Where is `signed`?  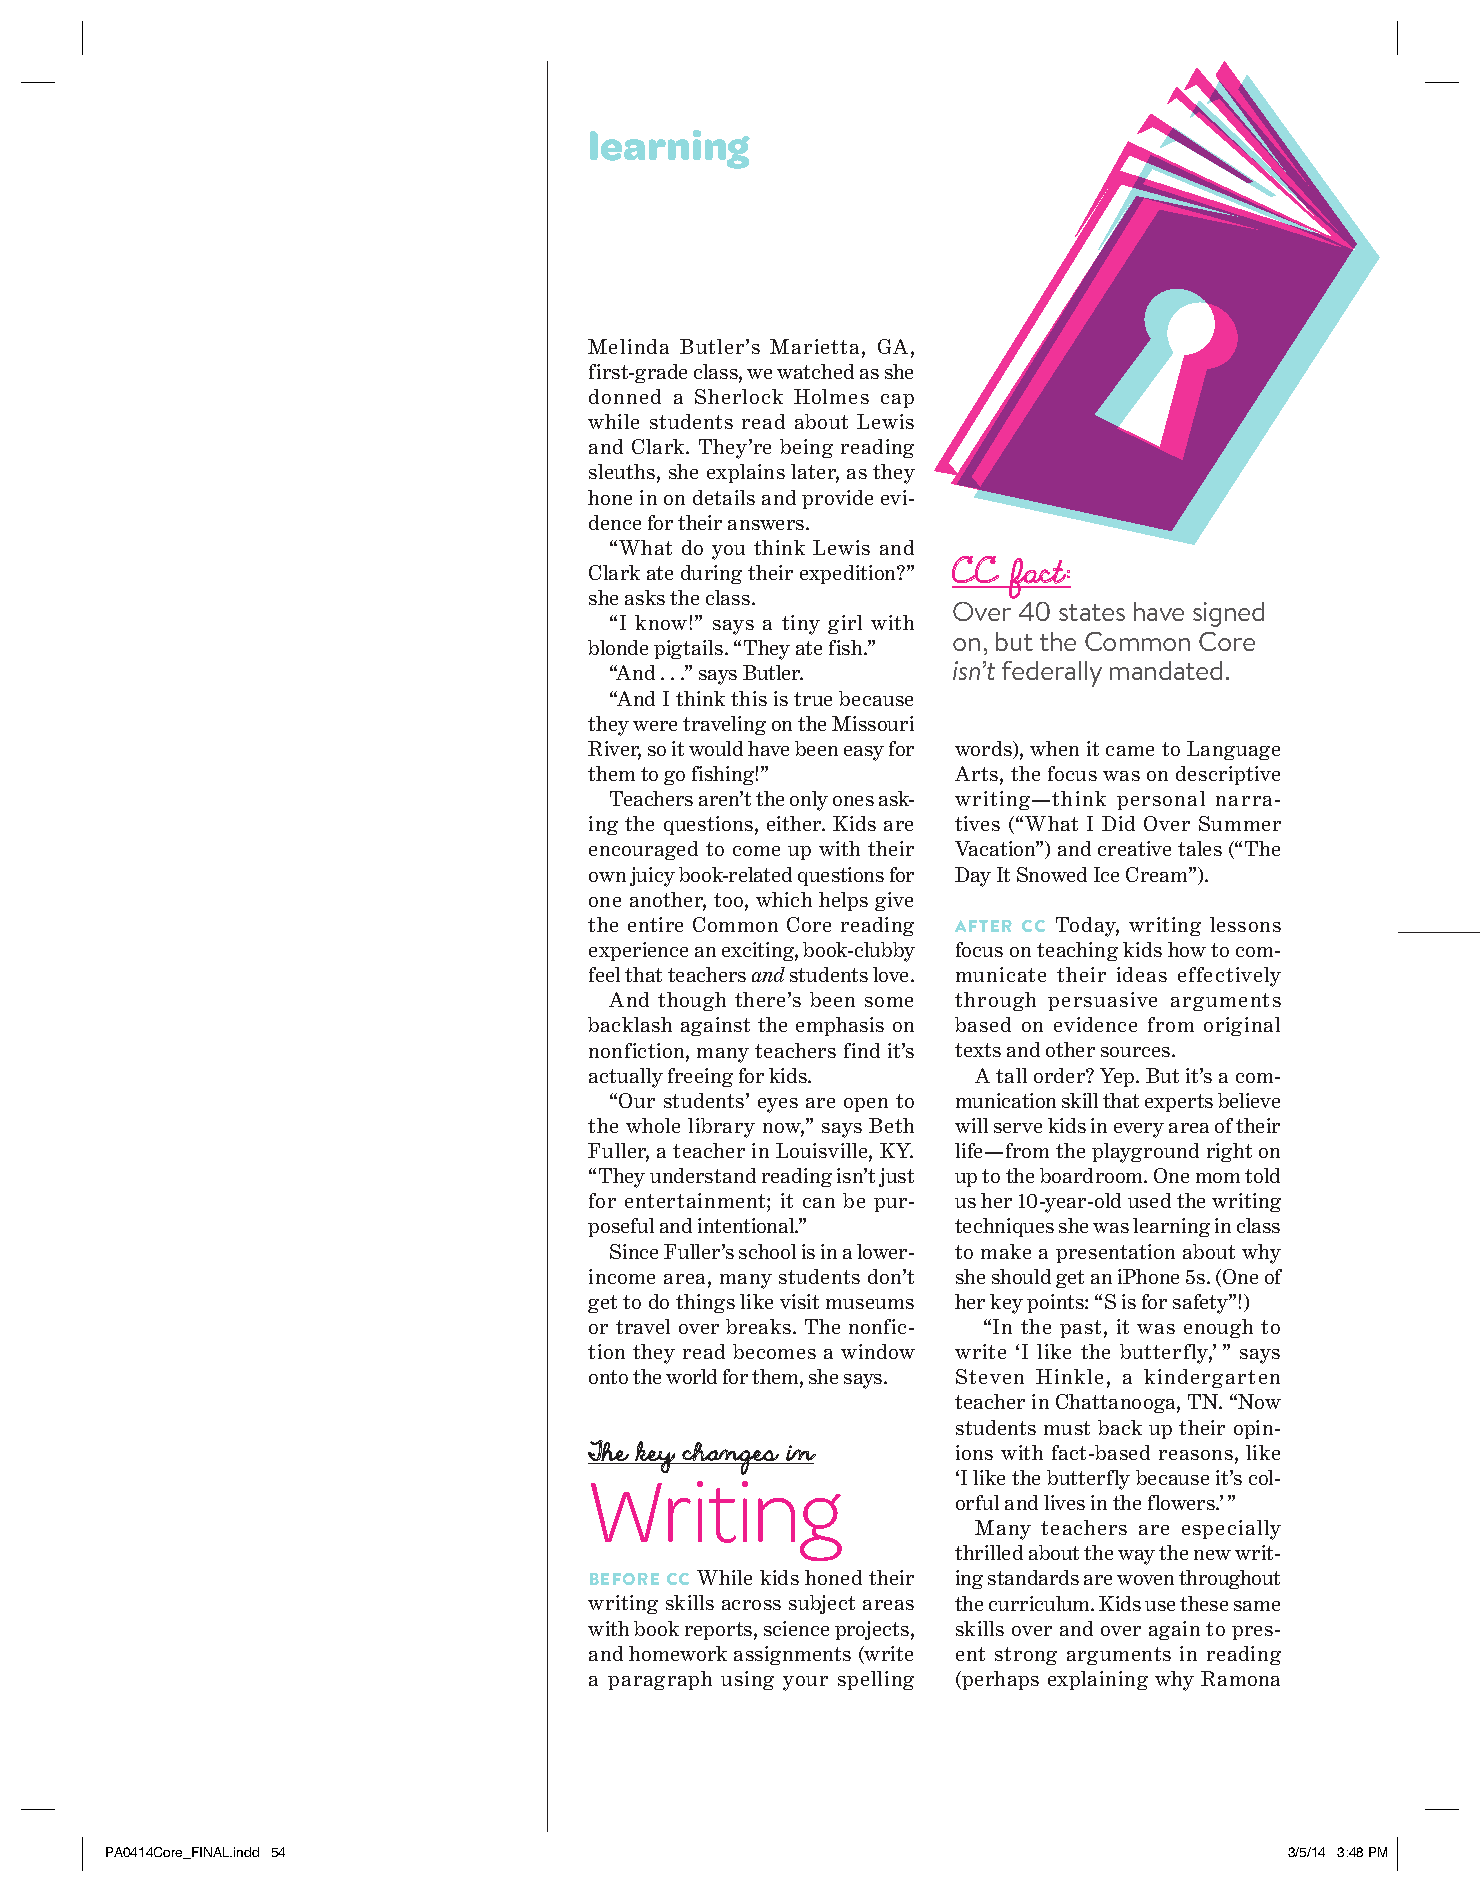
signed is located at coordinates (1228, 614).
